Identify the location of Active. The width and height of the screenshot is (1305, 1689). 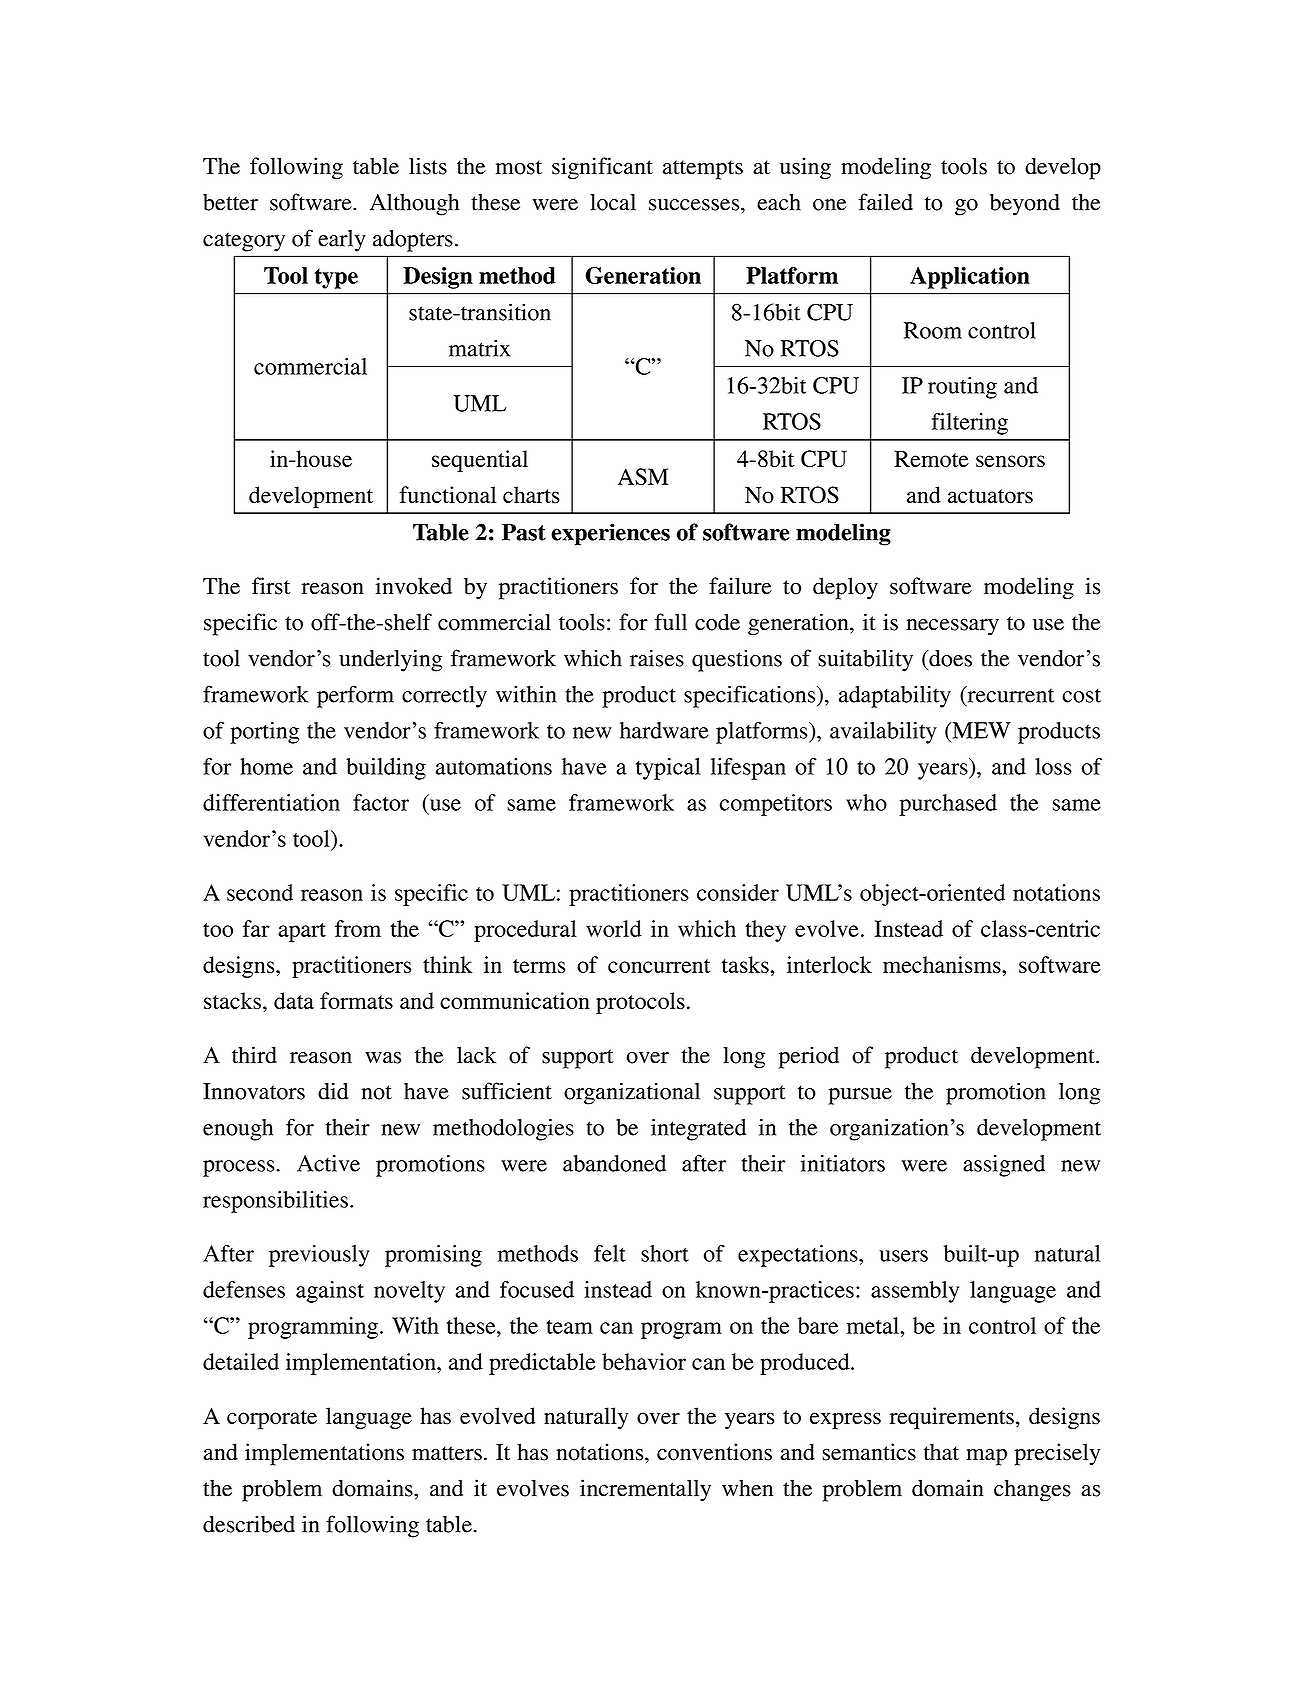
(328, 1163).
